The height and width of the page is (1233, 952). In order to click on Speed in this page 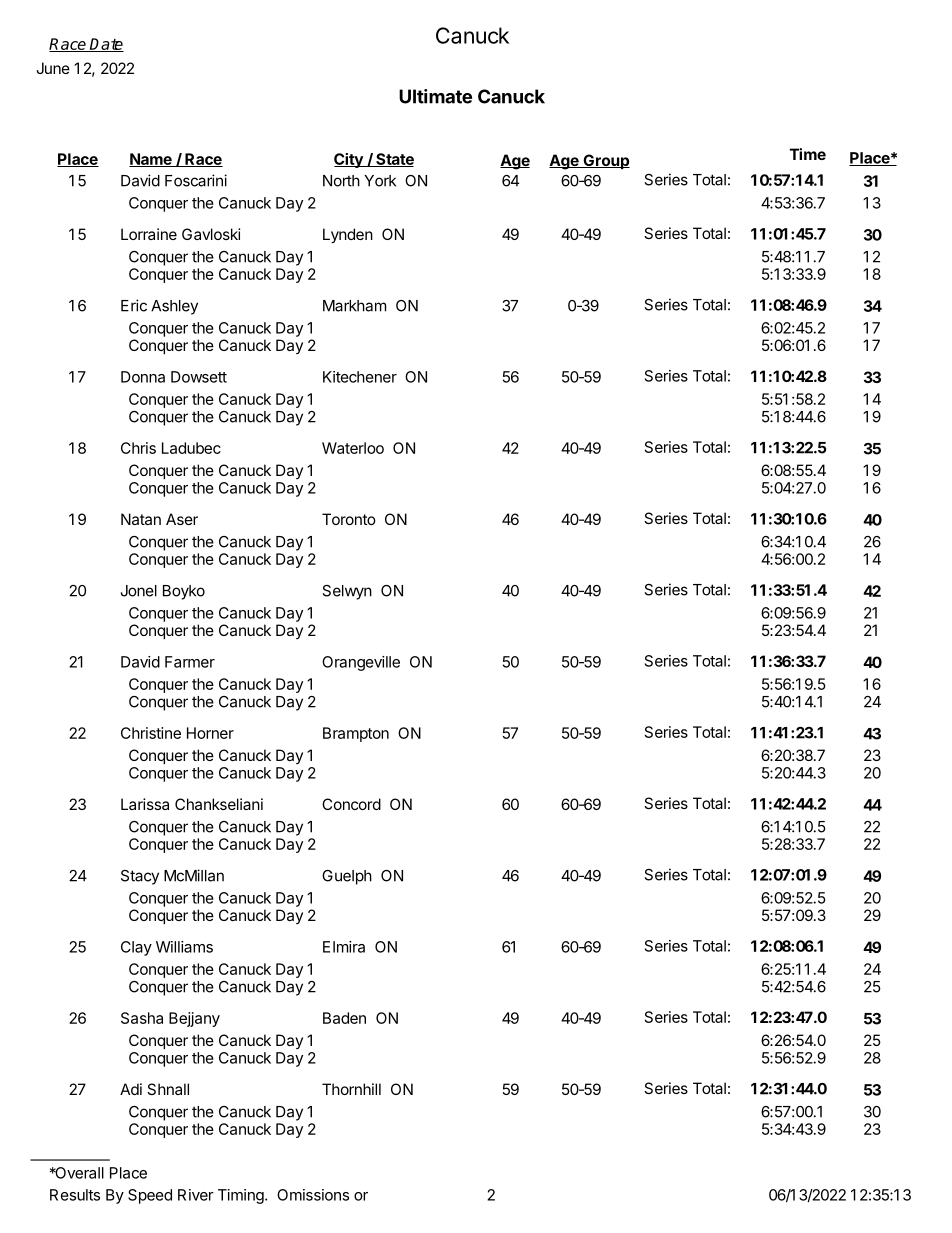, I will do `click(150, 1196)`.
